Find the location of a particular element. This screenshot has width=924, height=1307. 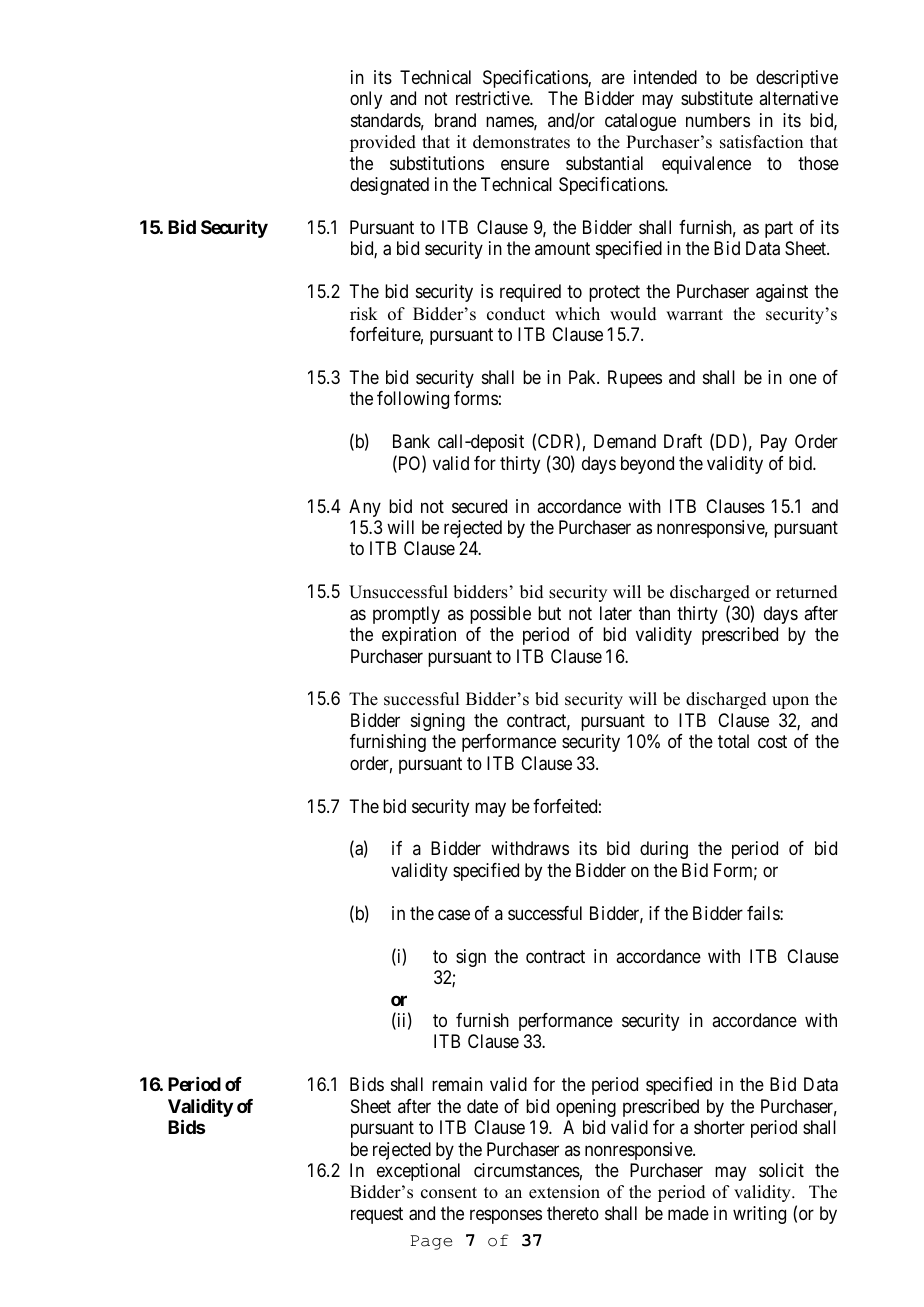

exceptional is located at coordinates (418, 1172).
